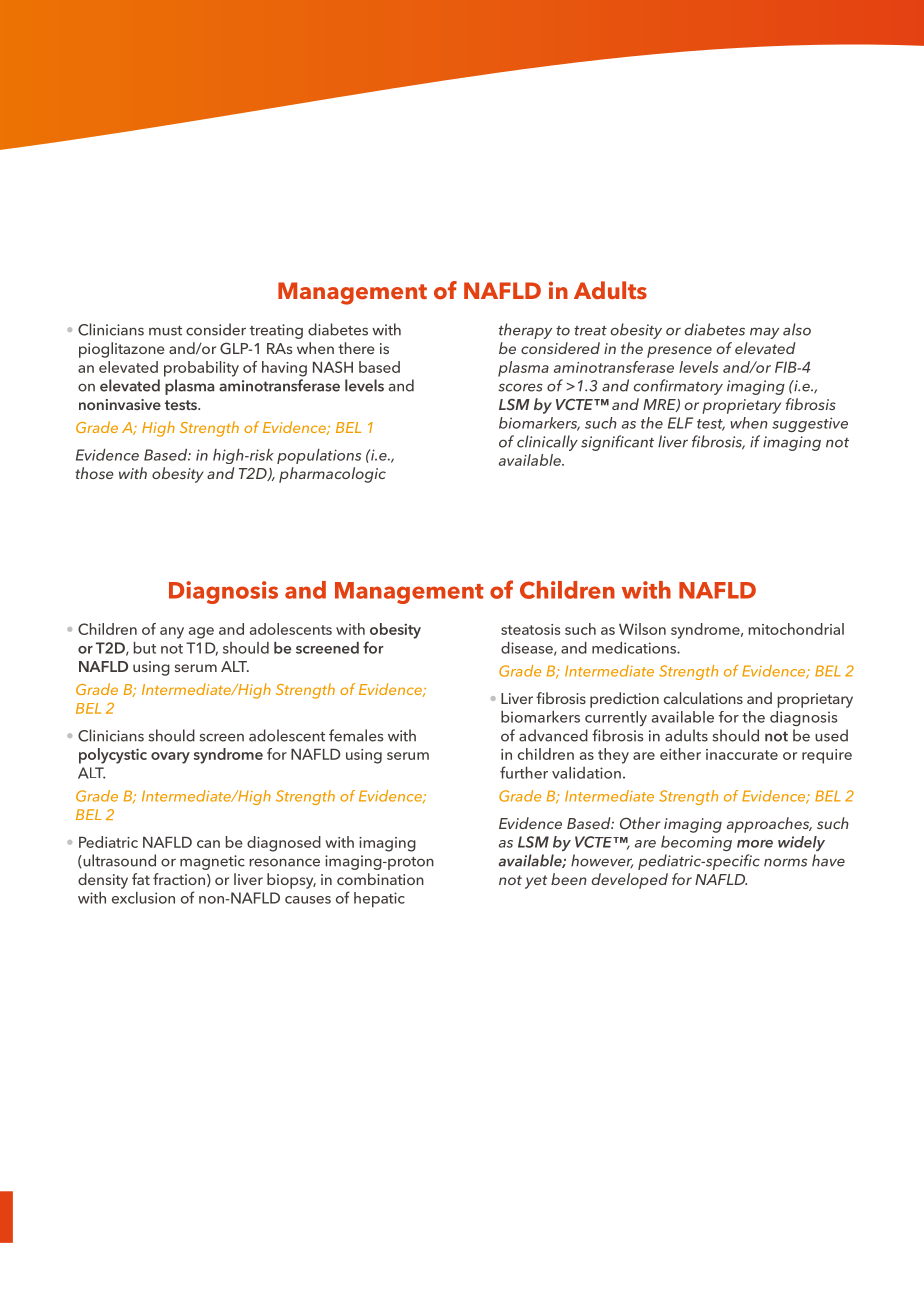 Image resolution: width=924 pixels, height=1308 pixels. What do you see at coordinates (742, 754) in the screenshot?
I see `inaccurate` at bounding box center [742, 754].
